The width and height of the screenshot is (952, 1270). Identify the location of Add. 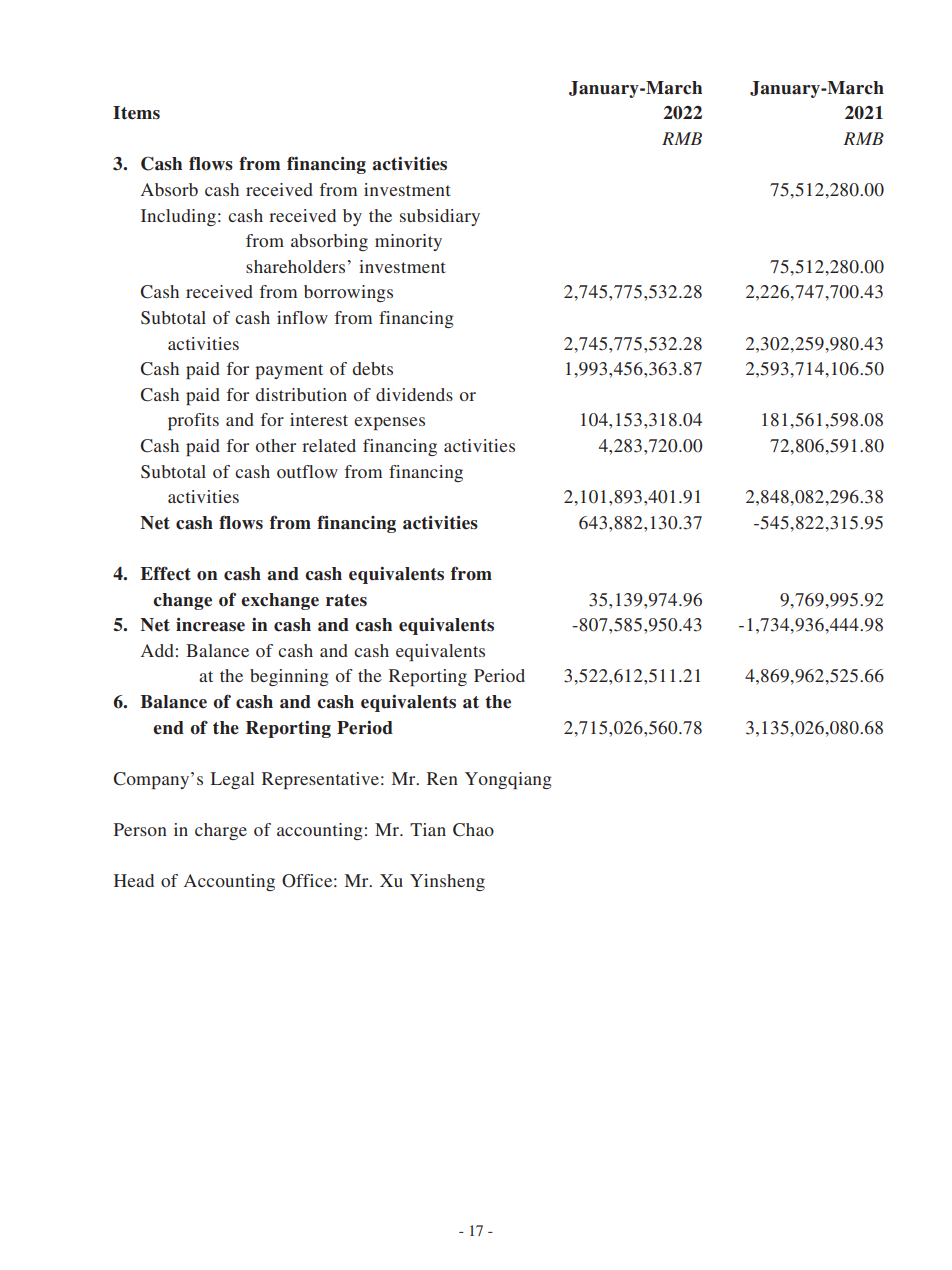
(157, 650).
